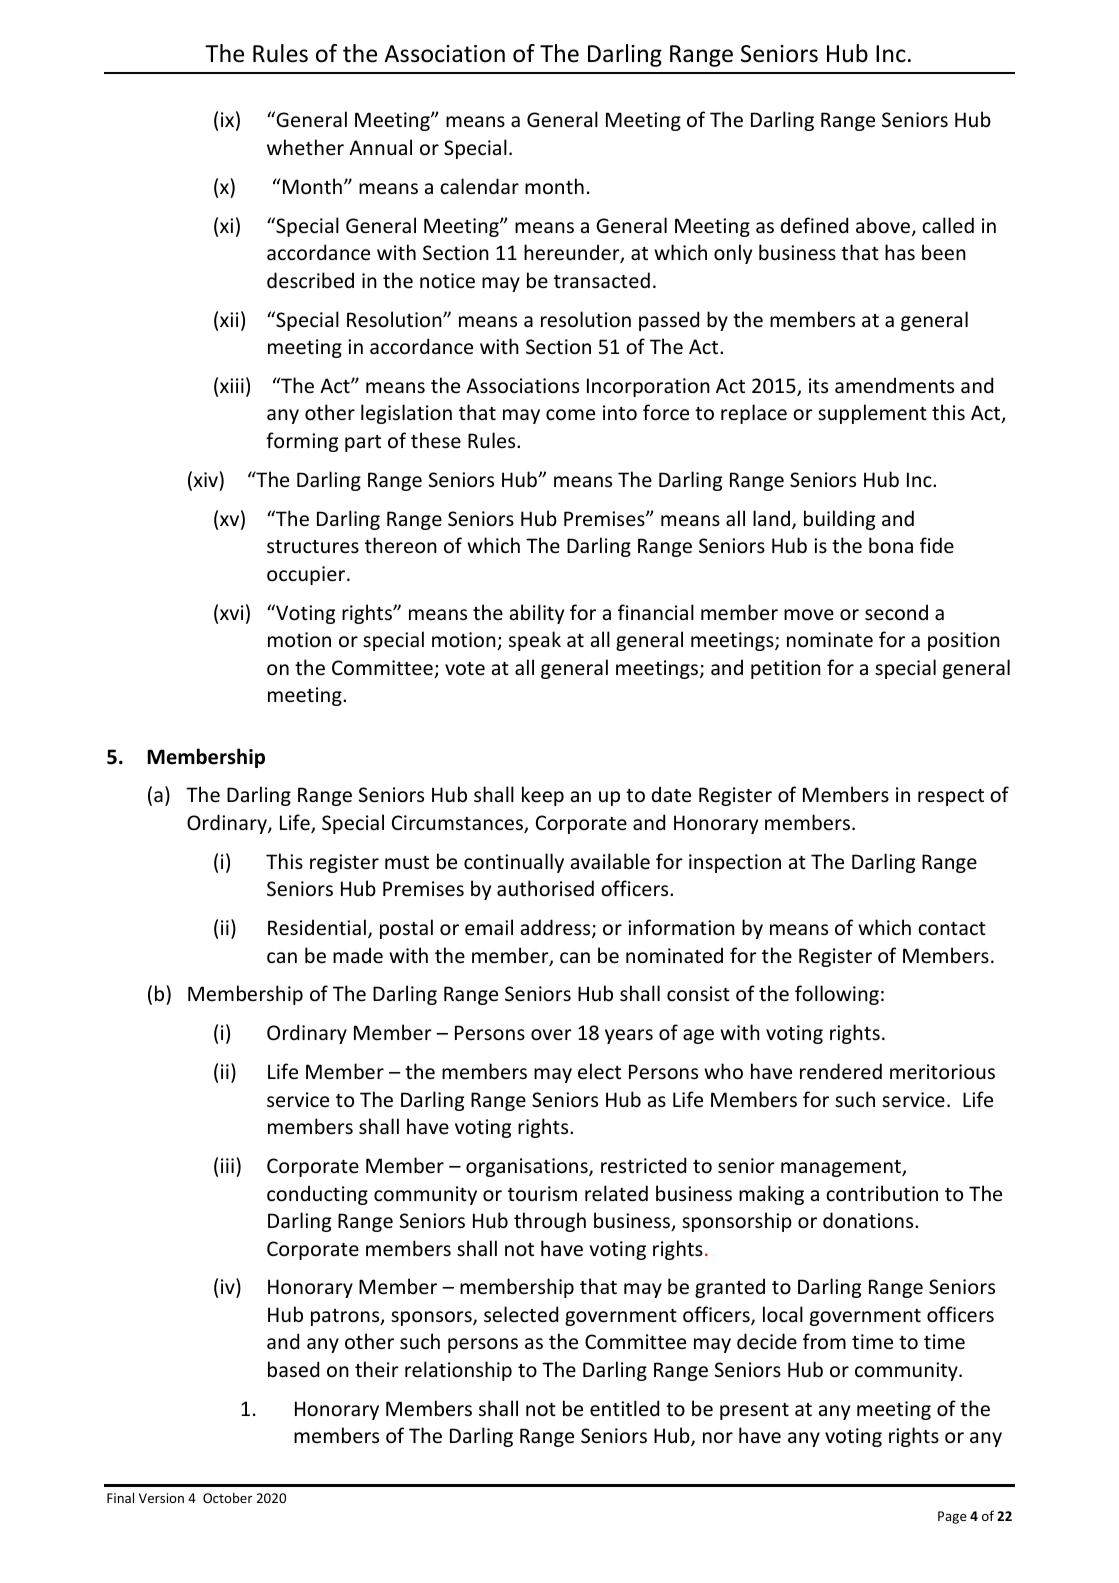  I want to click on respect, so click(951, 797).
